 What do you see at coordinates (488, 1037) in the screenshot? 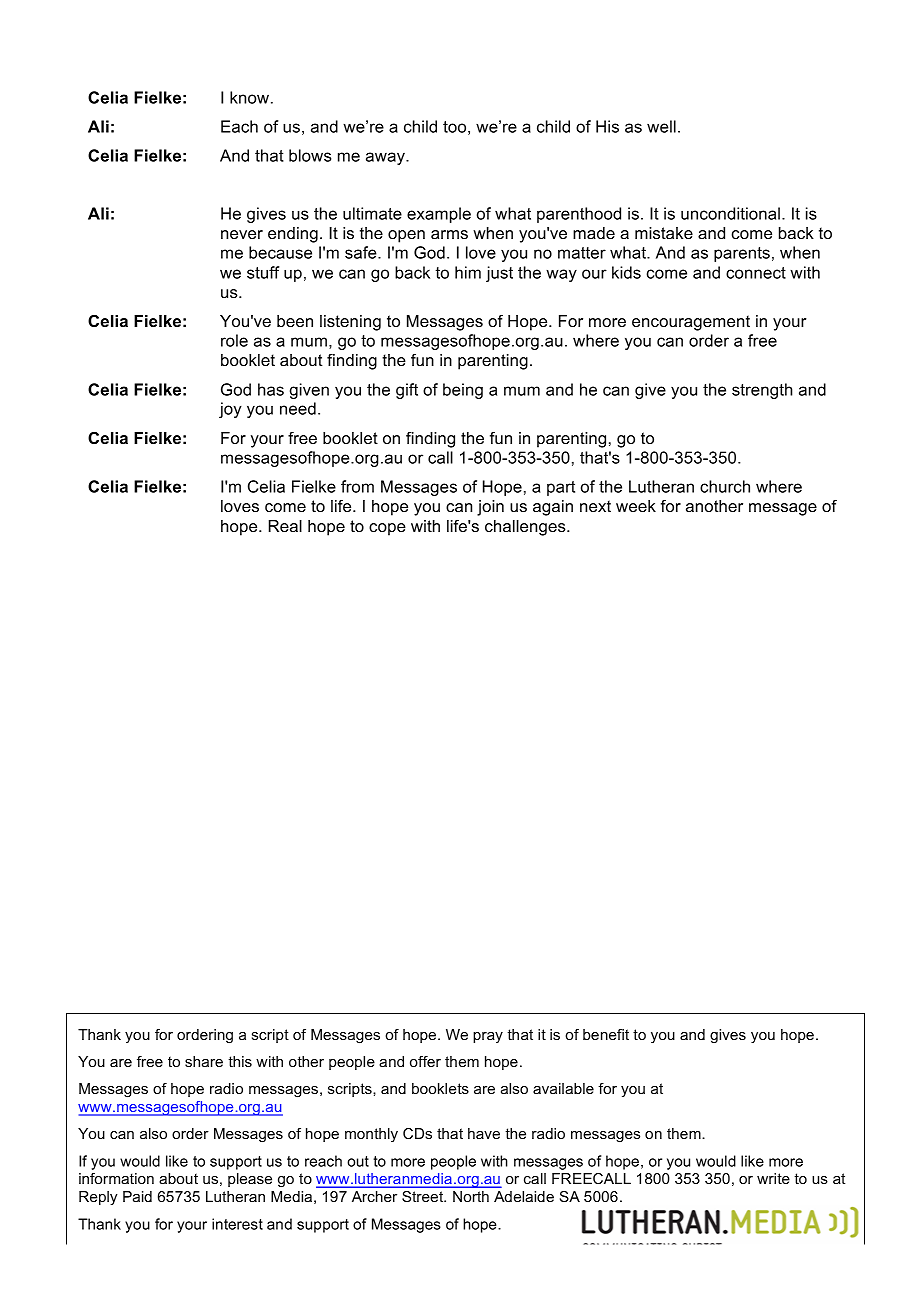
I see `pray` at bounding box center [488, 1037].
